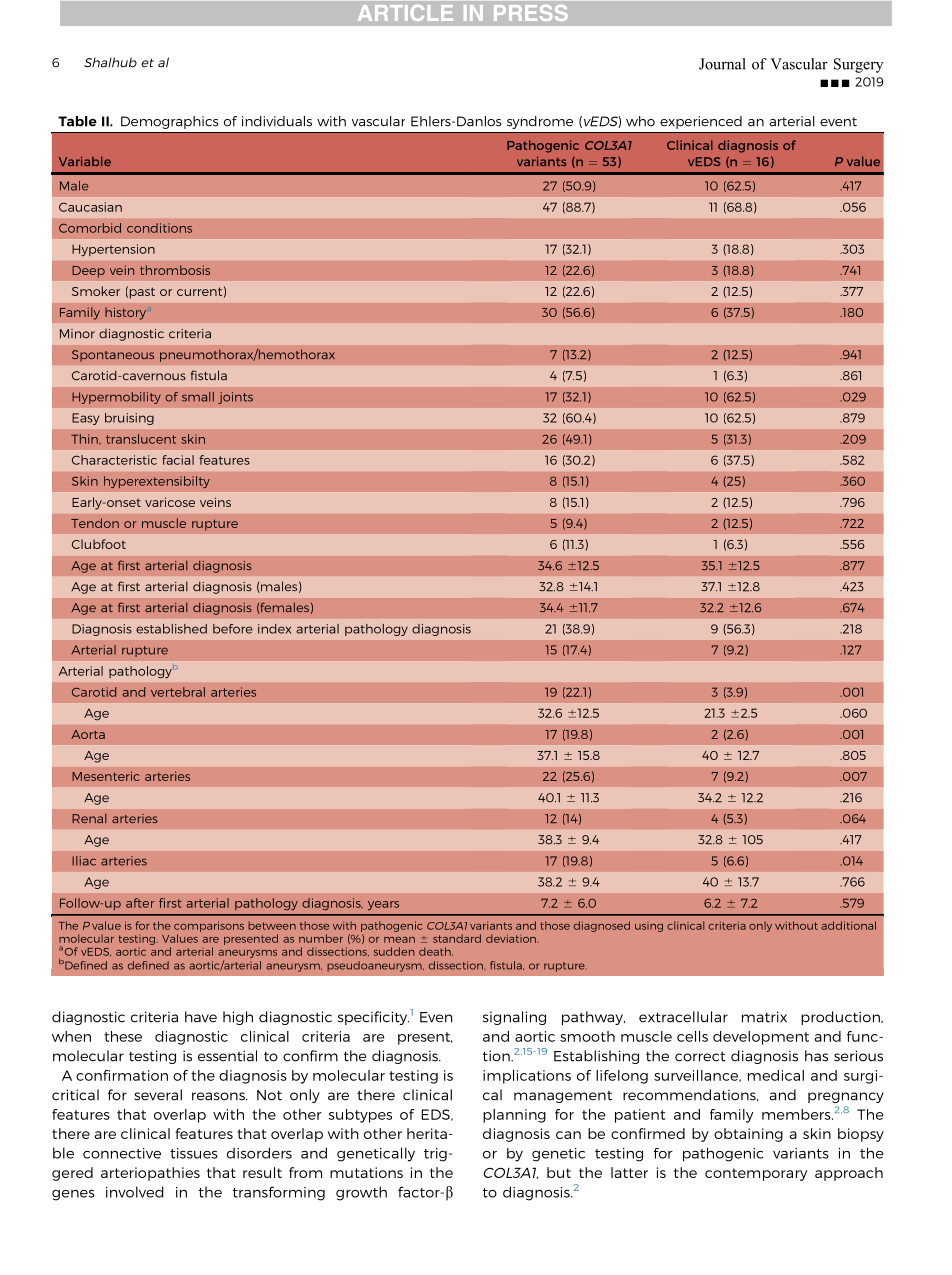 The height and width of the page is (1275, 952). I want to click on tissues, so click(194, 1153).
